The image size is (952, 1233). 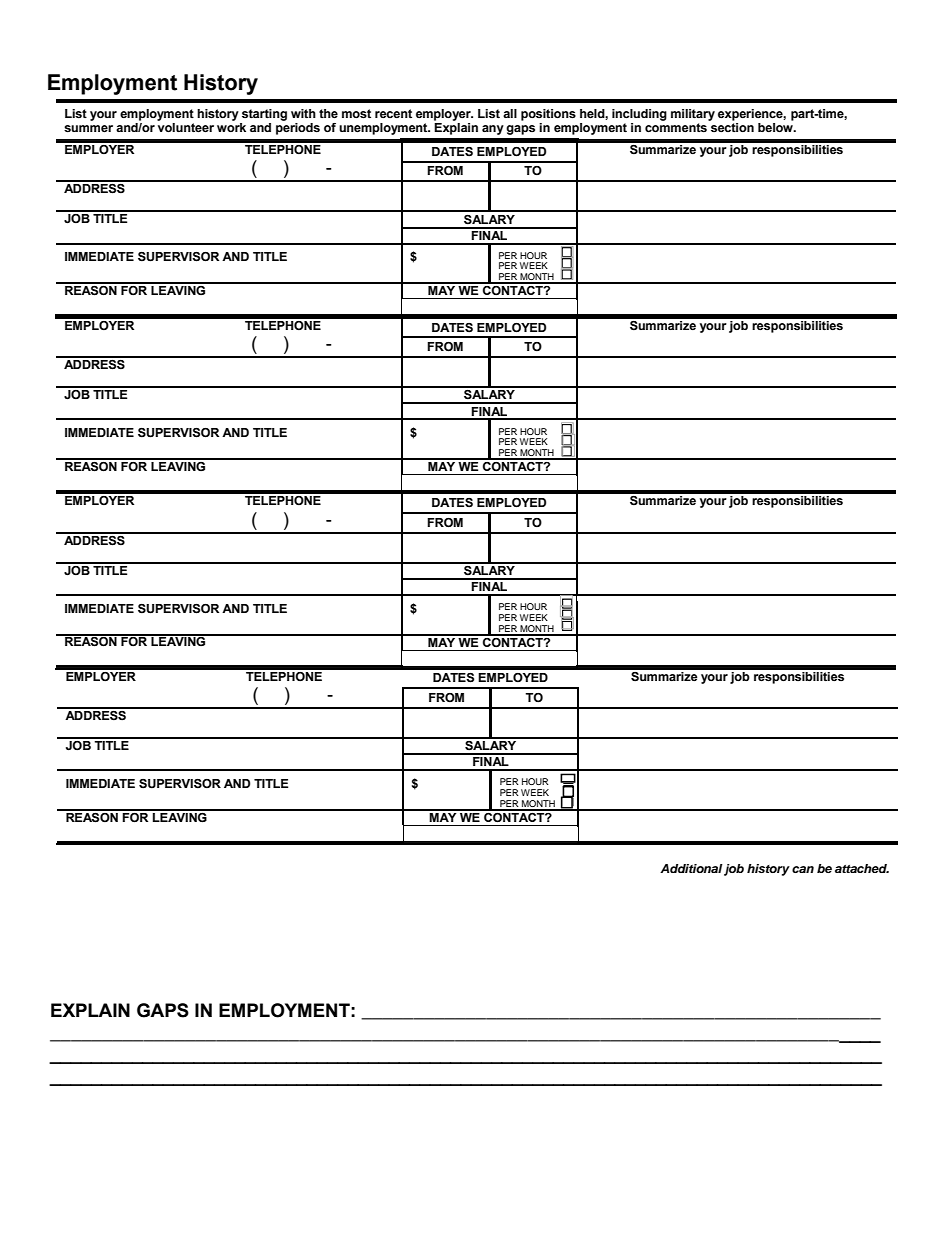 I want to click on Additional, so click(x=691, y=868).
